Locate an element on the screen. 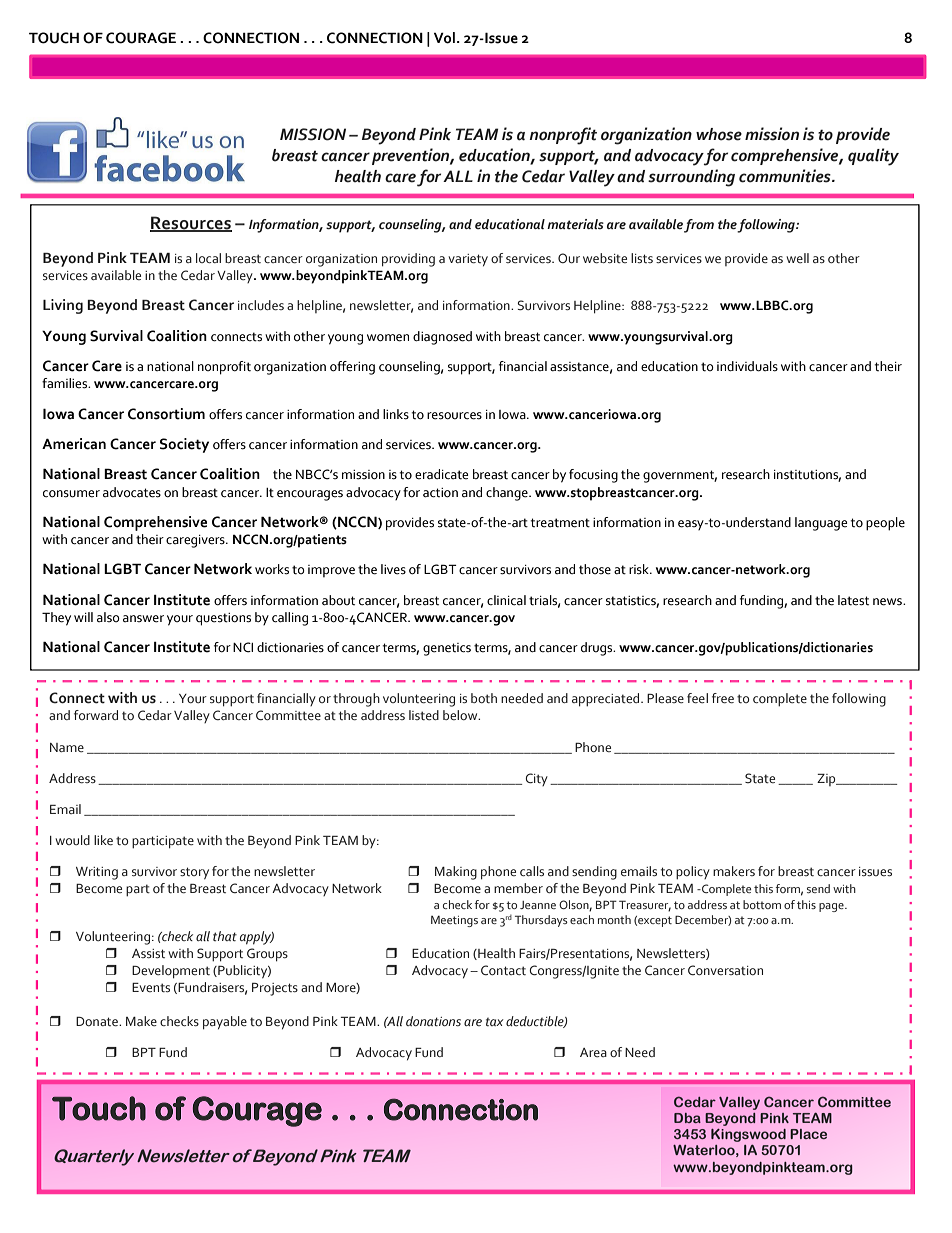 The image size is (952, 1233). local is located at coordinates (208, 258).
